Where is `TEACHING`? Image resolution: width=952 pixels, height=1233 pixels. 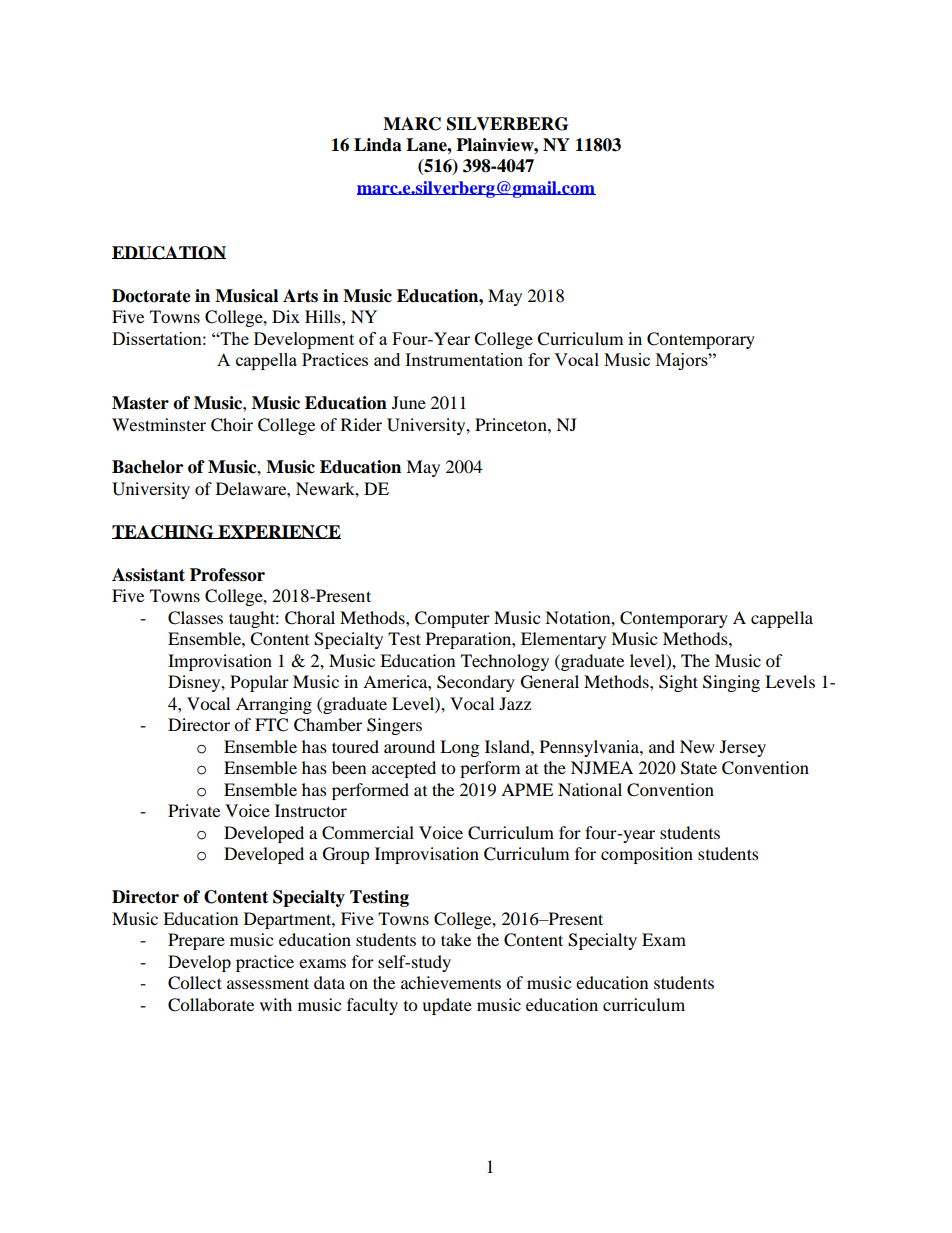 TEACHING is located at coordinates (164, 532).
